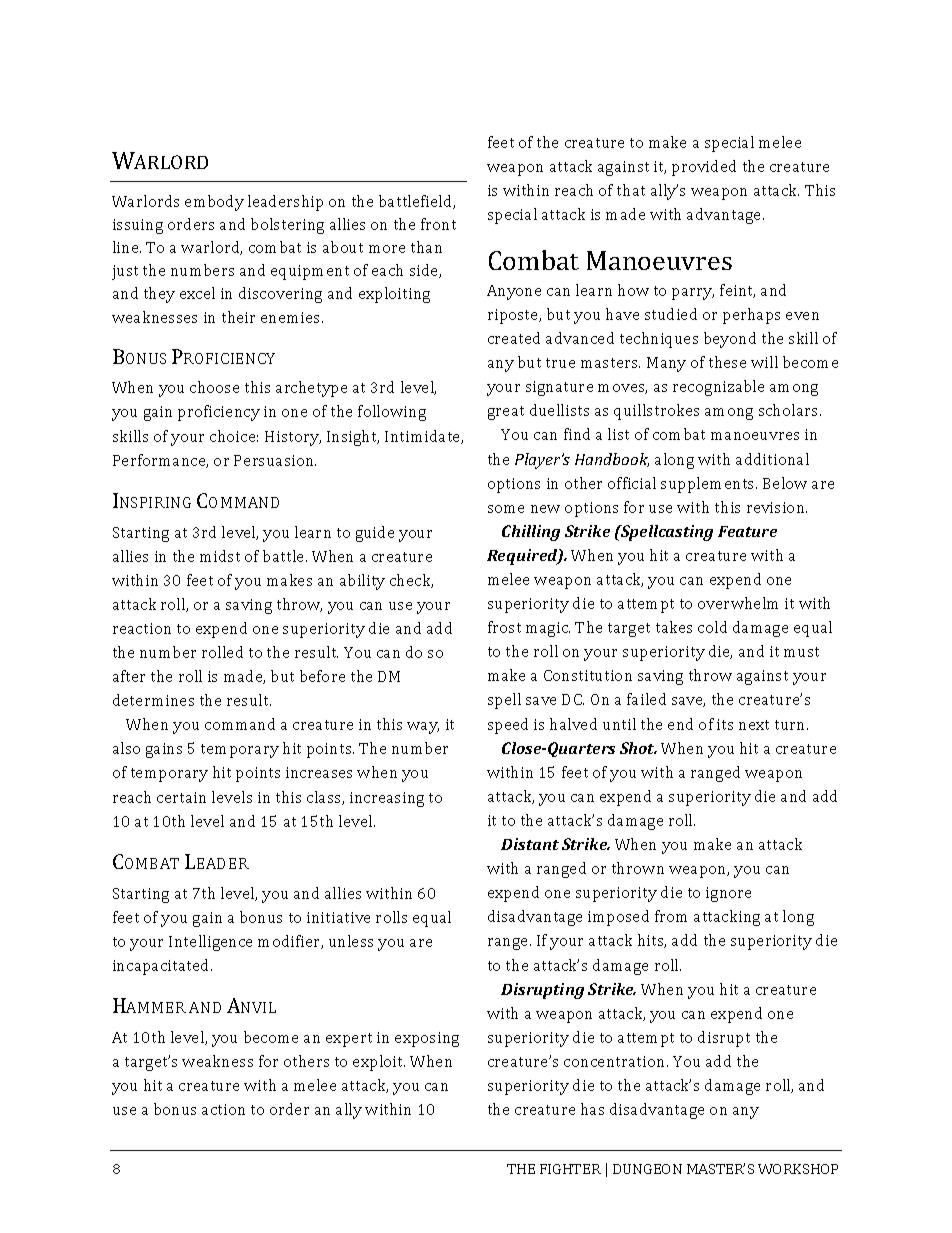 Image resolution: width=952 pixels, height=1233 pixels. I want to click on frost, so click(504, 627).
